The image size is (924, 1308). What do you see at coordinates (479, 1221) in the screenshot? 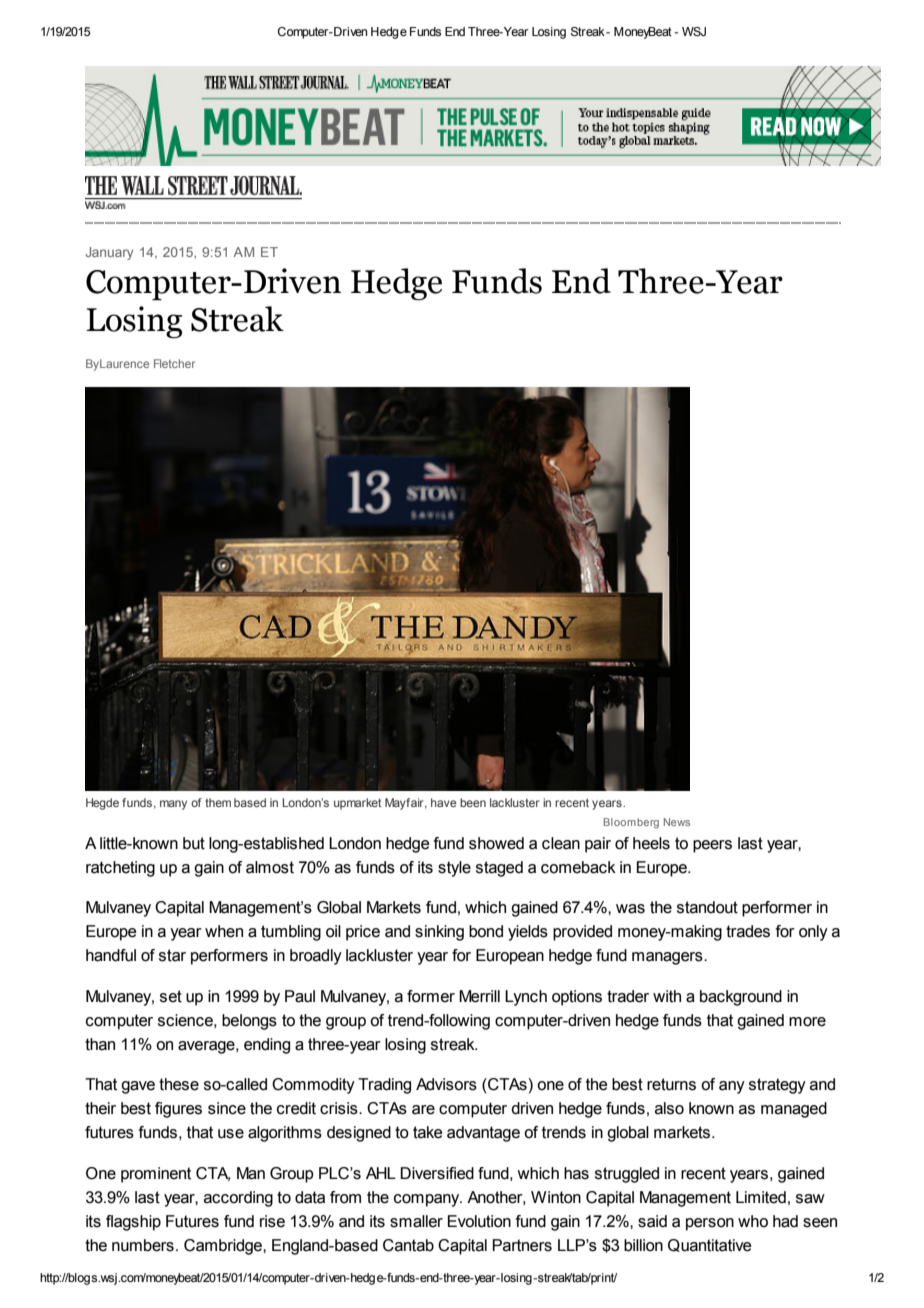
I see `Evolution` at bounding box center [479, 1221].
